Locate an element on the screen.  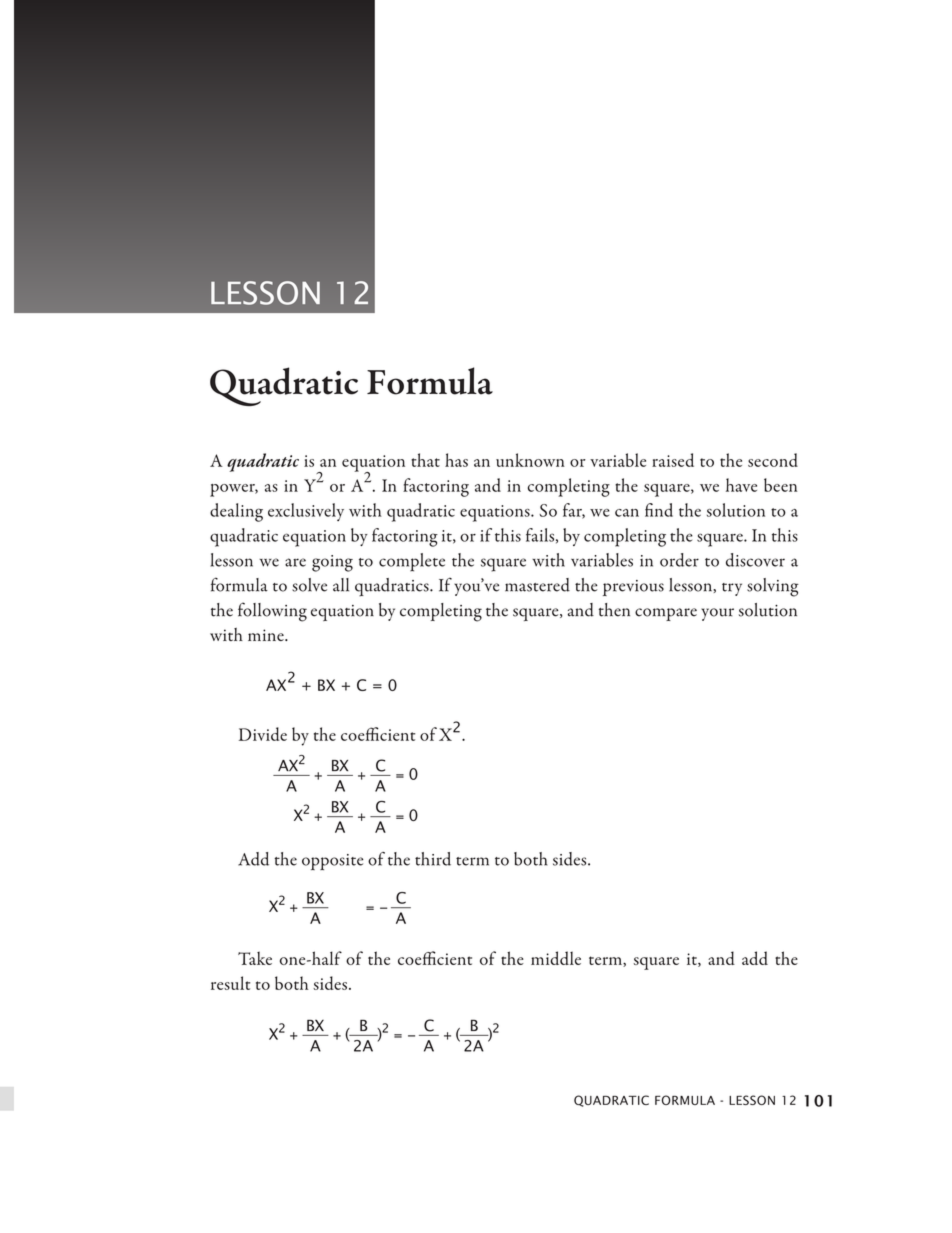
have is located at coordinates (741, 485).
